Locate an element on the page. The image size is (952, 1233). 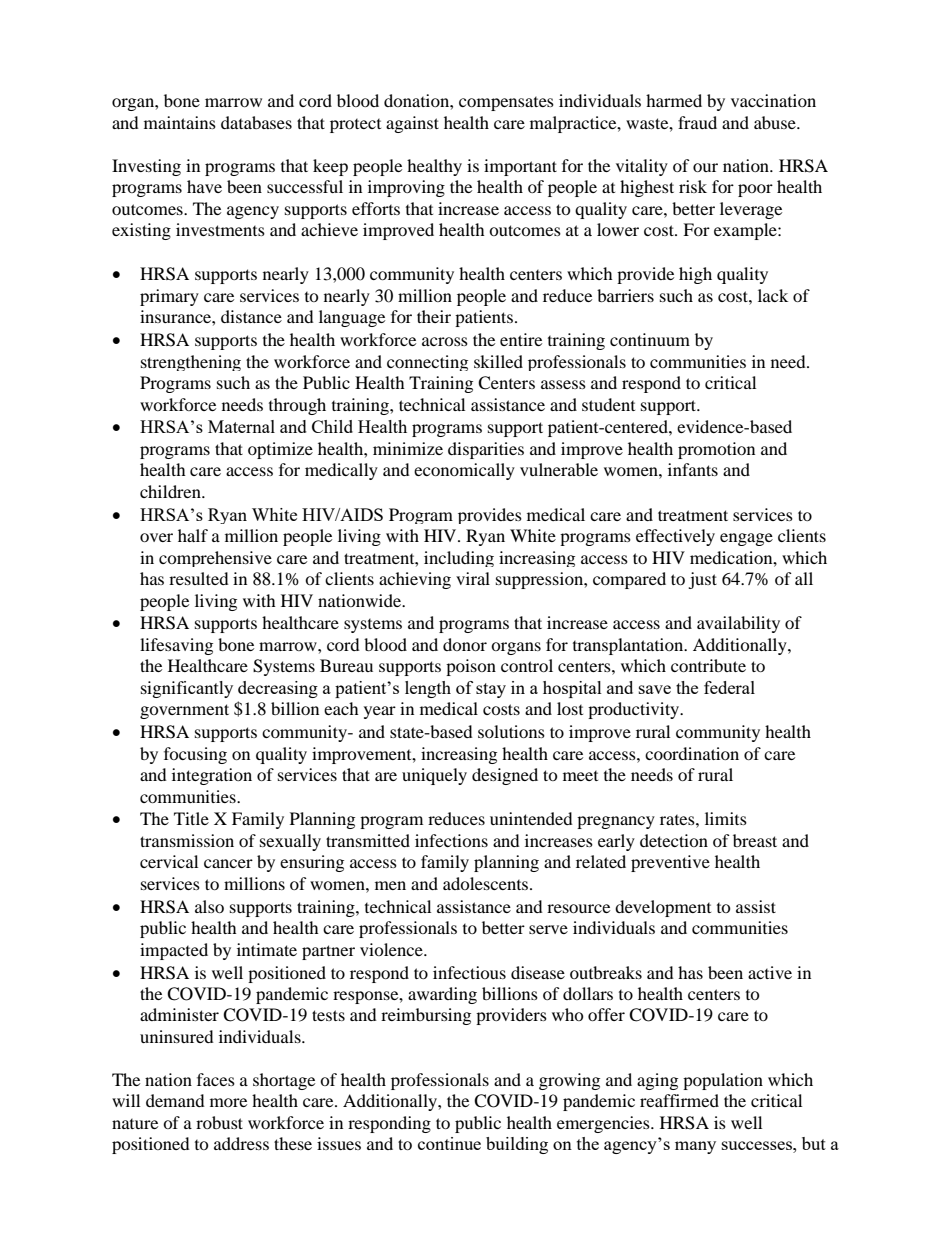
limits is located at coordinates (726, 818).
